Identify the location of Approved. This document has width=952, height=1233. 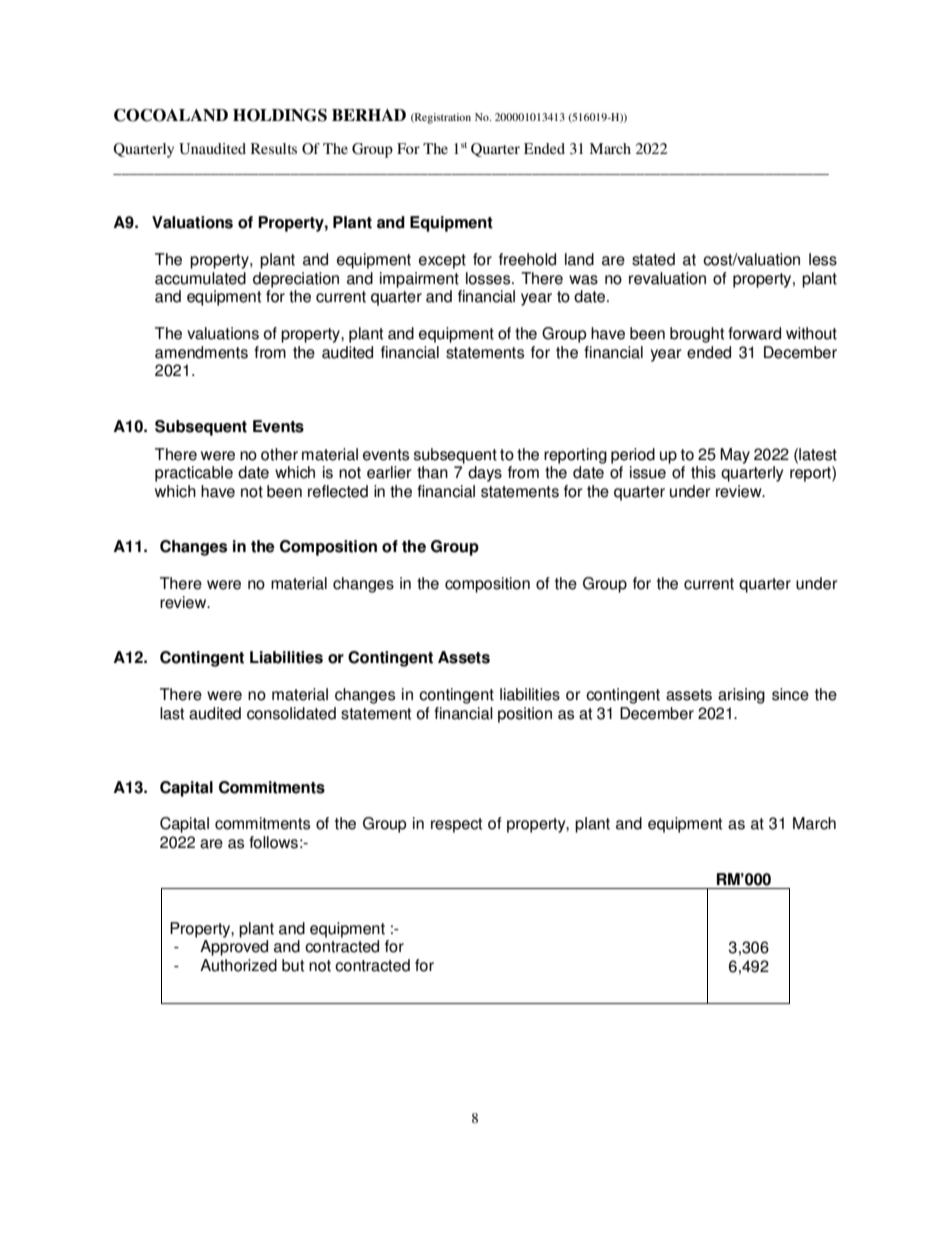
(234, 948).
